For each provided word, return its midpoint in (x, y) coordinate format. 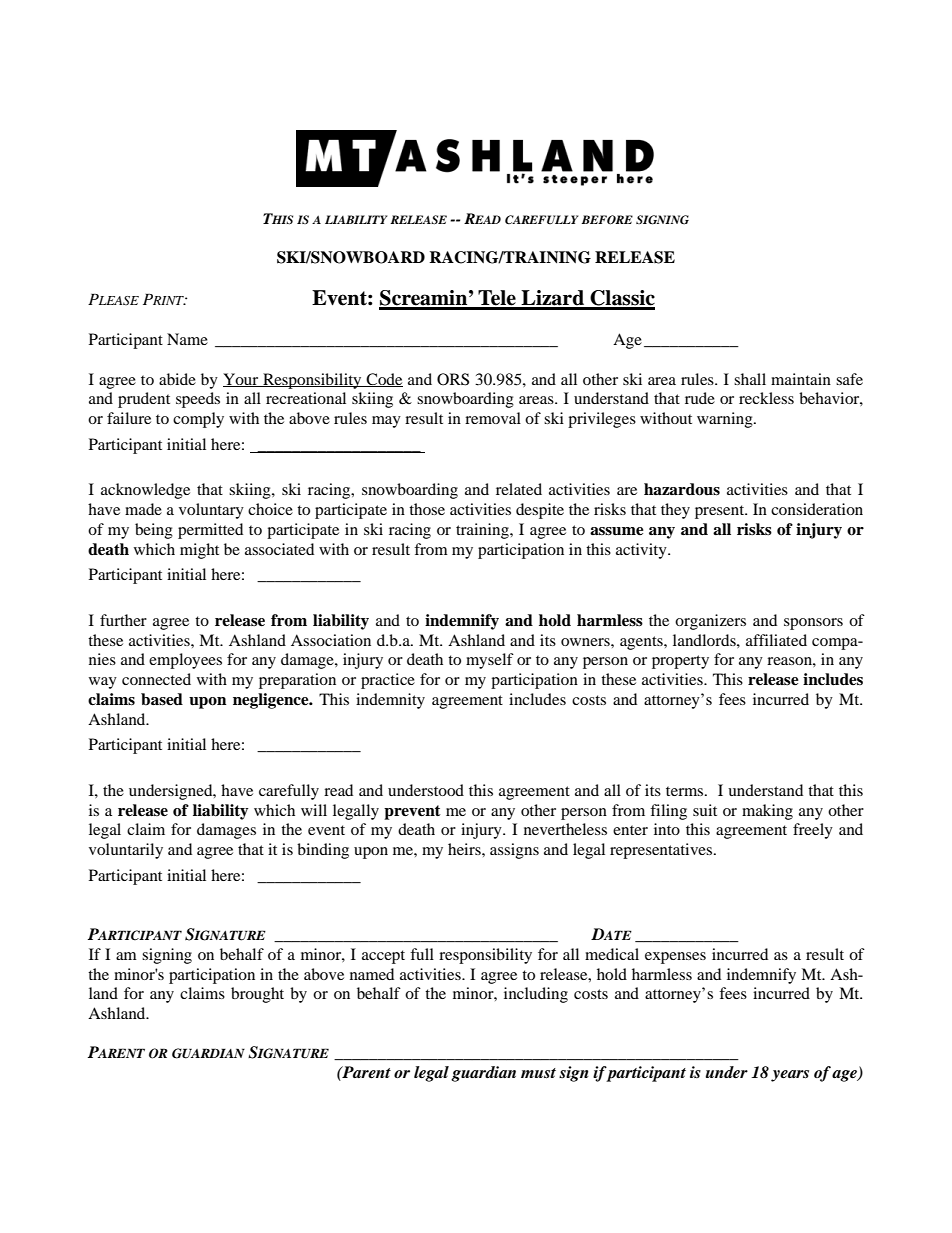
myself (490, 661)
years (790, 1076)
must (538, 1073)
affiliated (776, 640)
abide (177, 379)
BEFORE (607, 220)
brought (257, 995)
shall (750, 379)
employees (185, 661)
